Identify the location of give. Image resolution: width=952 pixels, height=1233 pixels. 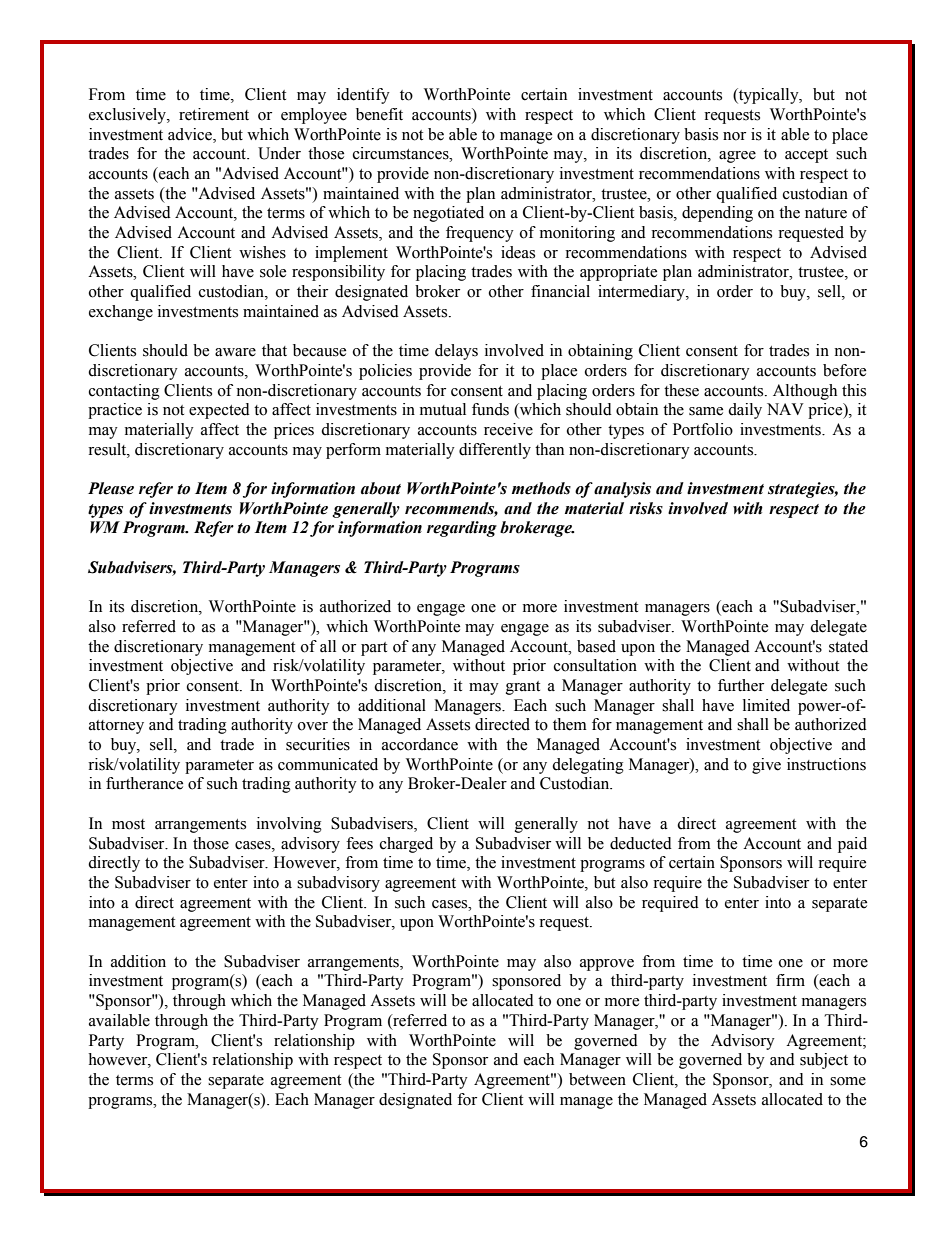
(766, 766).
